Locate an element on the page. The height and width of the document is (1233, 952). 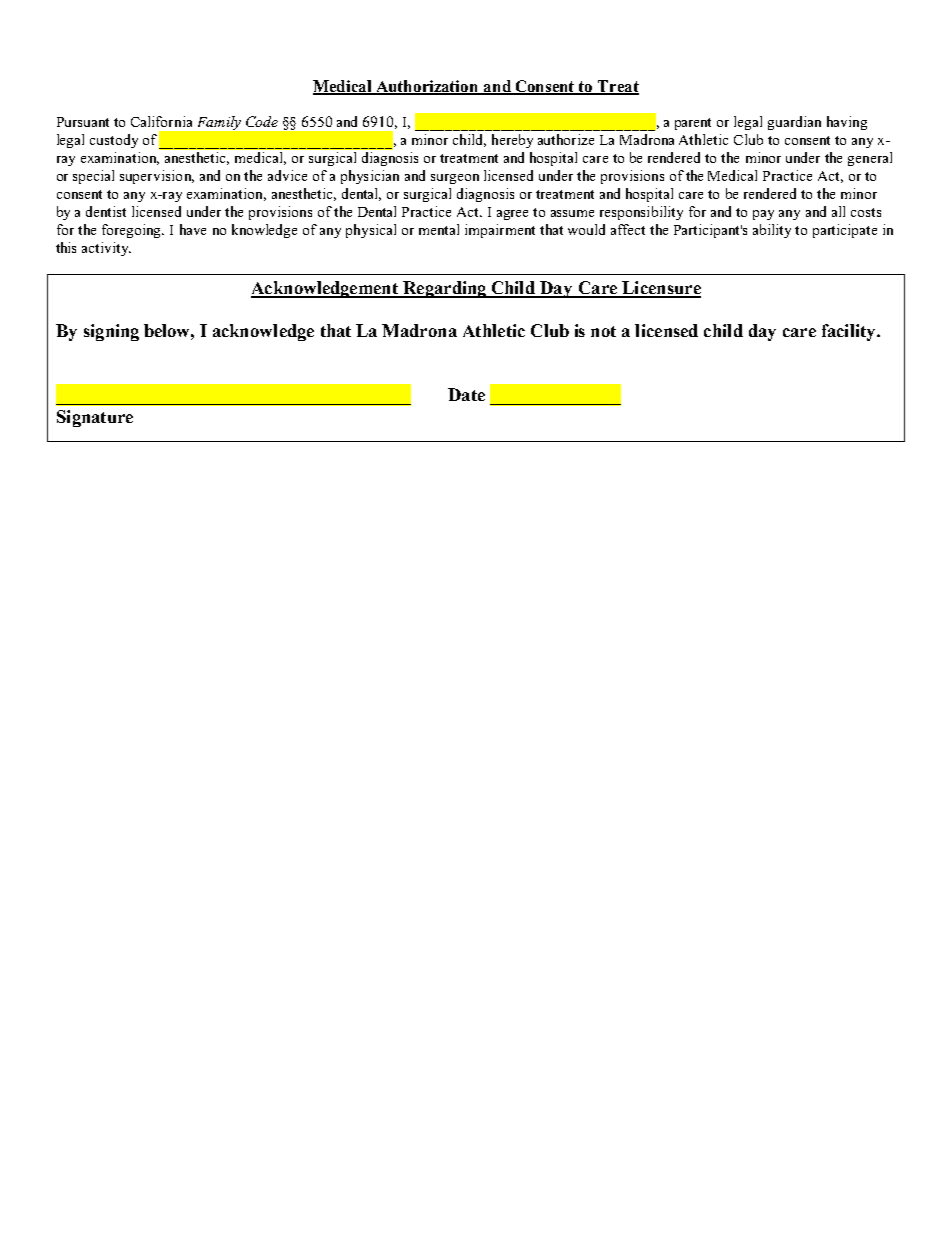
guardian is located at coordinates (794, 123).
